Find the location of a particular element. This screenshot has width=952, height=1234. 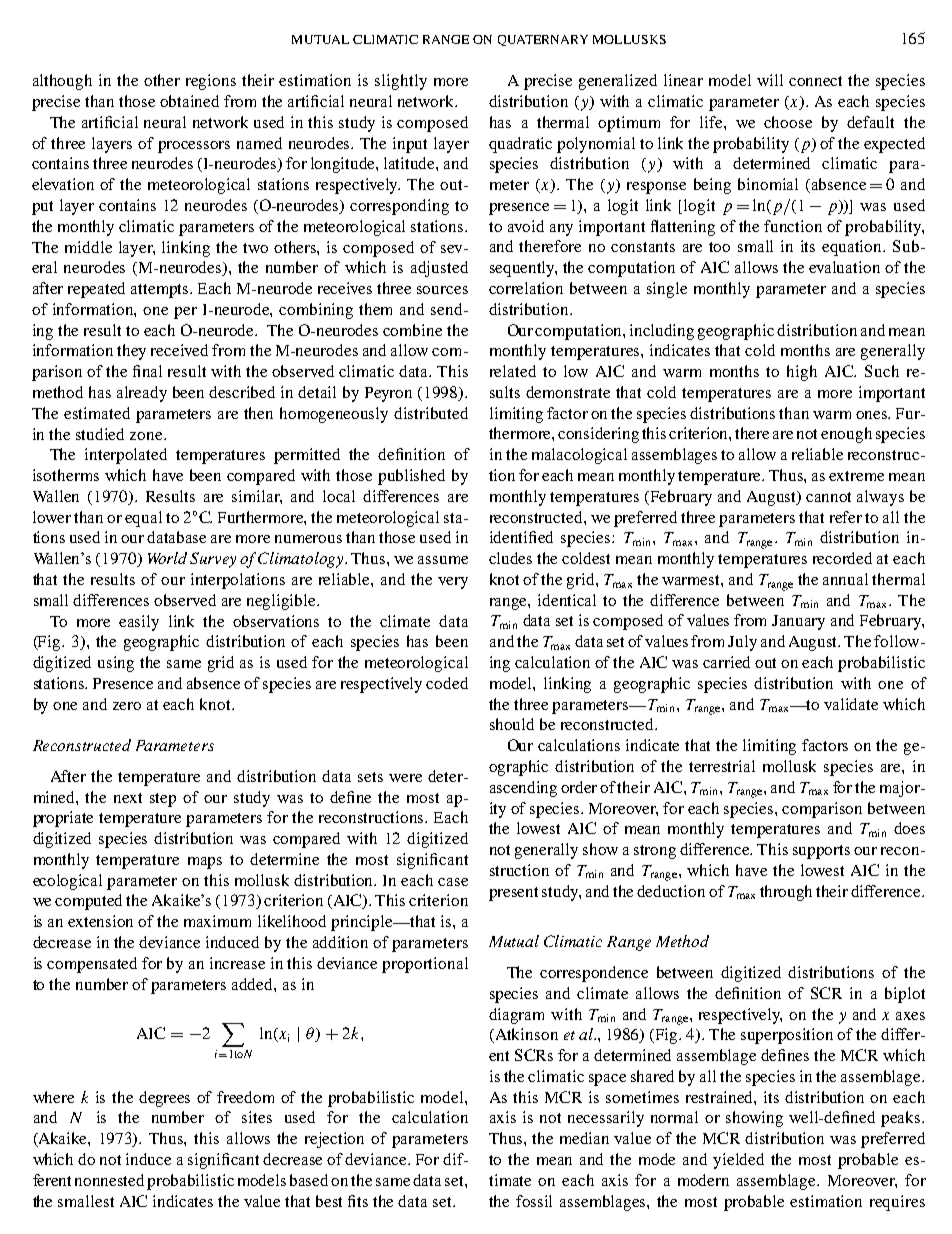

ascending is located at coordinates (523, 789).
